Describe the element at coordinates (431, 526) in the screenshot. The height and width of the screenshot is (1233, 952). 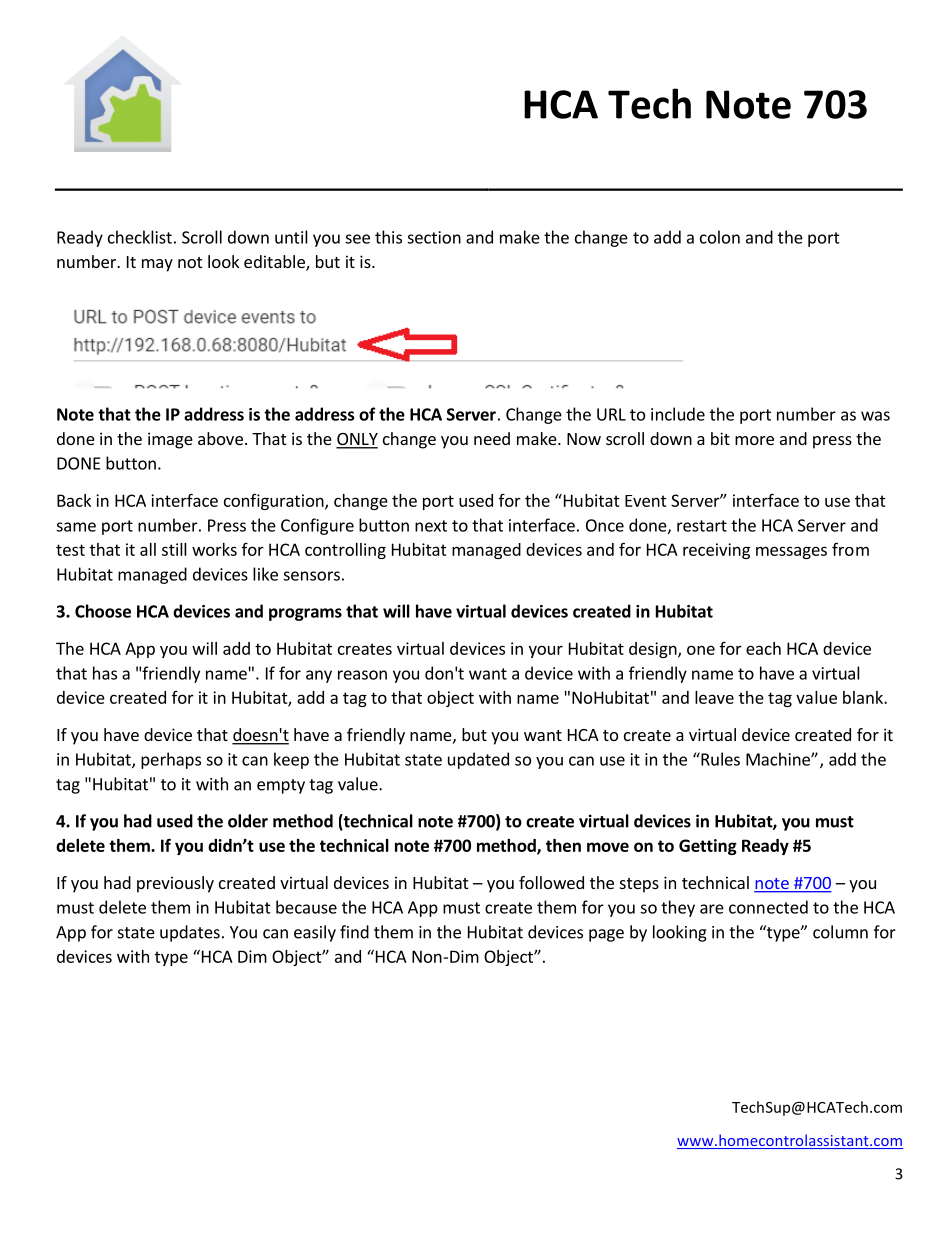
I see `next` at that location.
